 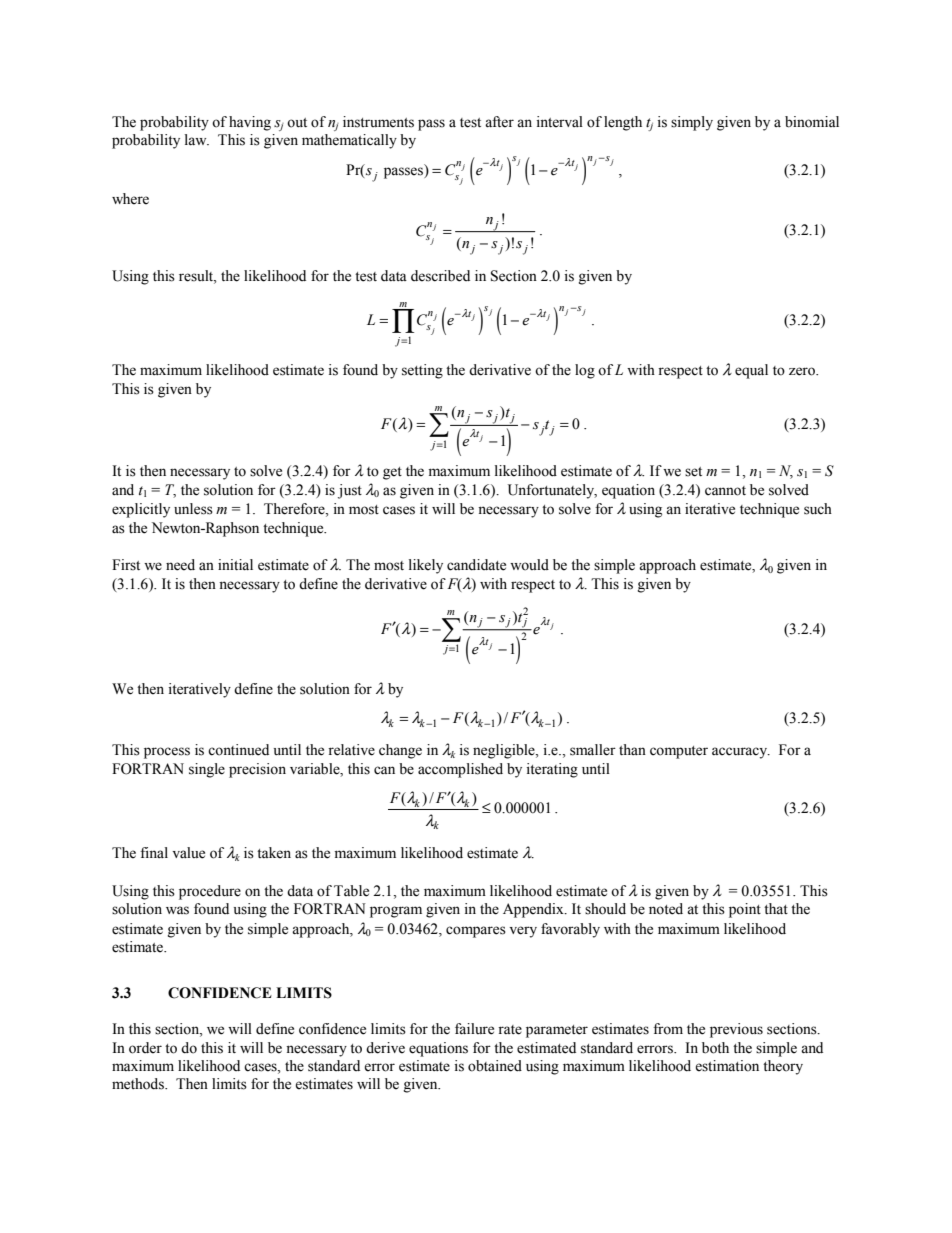 What do you see at coordinates (476, 565) in the document?
I see `candidate` at bounding box center [476, 565].
